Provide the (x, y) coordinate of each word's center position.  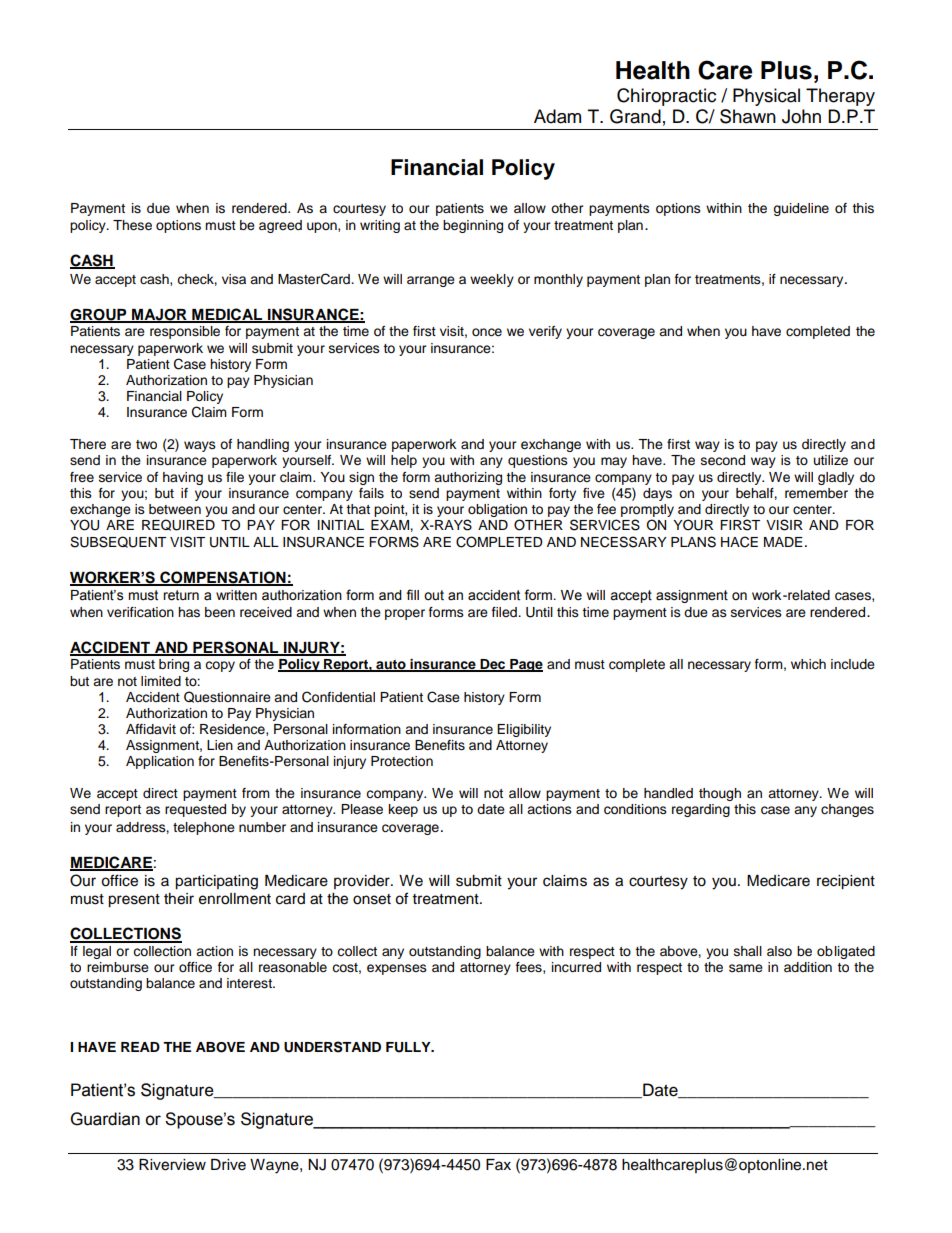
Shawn (748, 116)
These (132, 225)
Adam (557, 116)
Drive (228, 1165)
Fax (498, 1164)
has (189, 612)
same (746, 968)
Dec (493, 665)
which (808, 664)
